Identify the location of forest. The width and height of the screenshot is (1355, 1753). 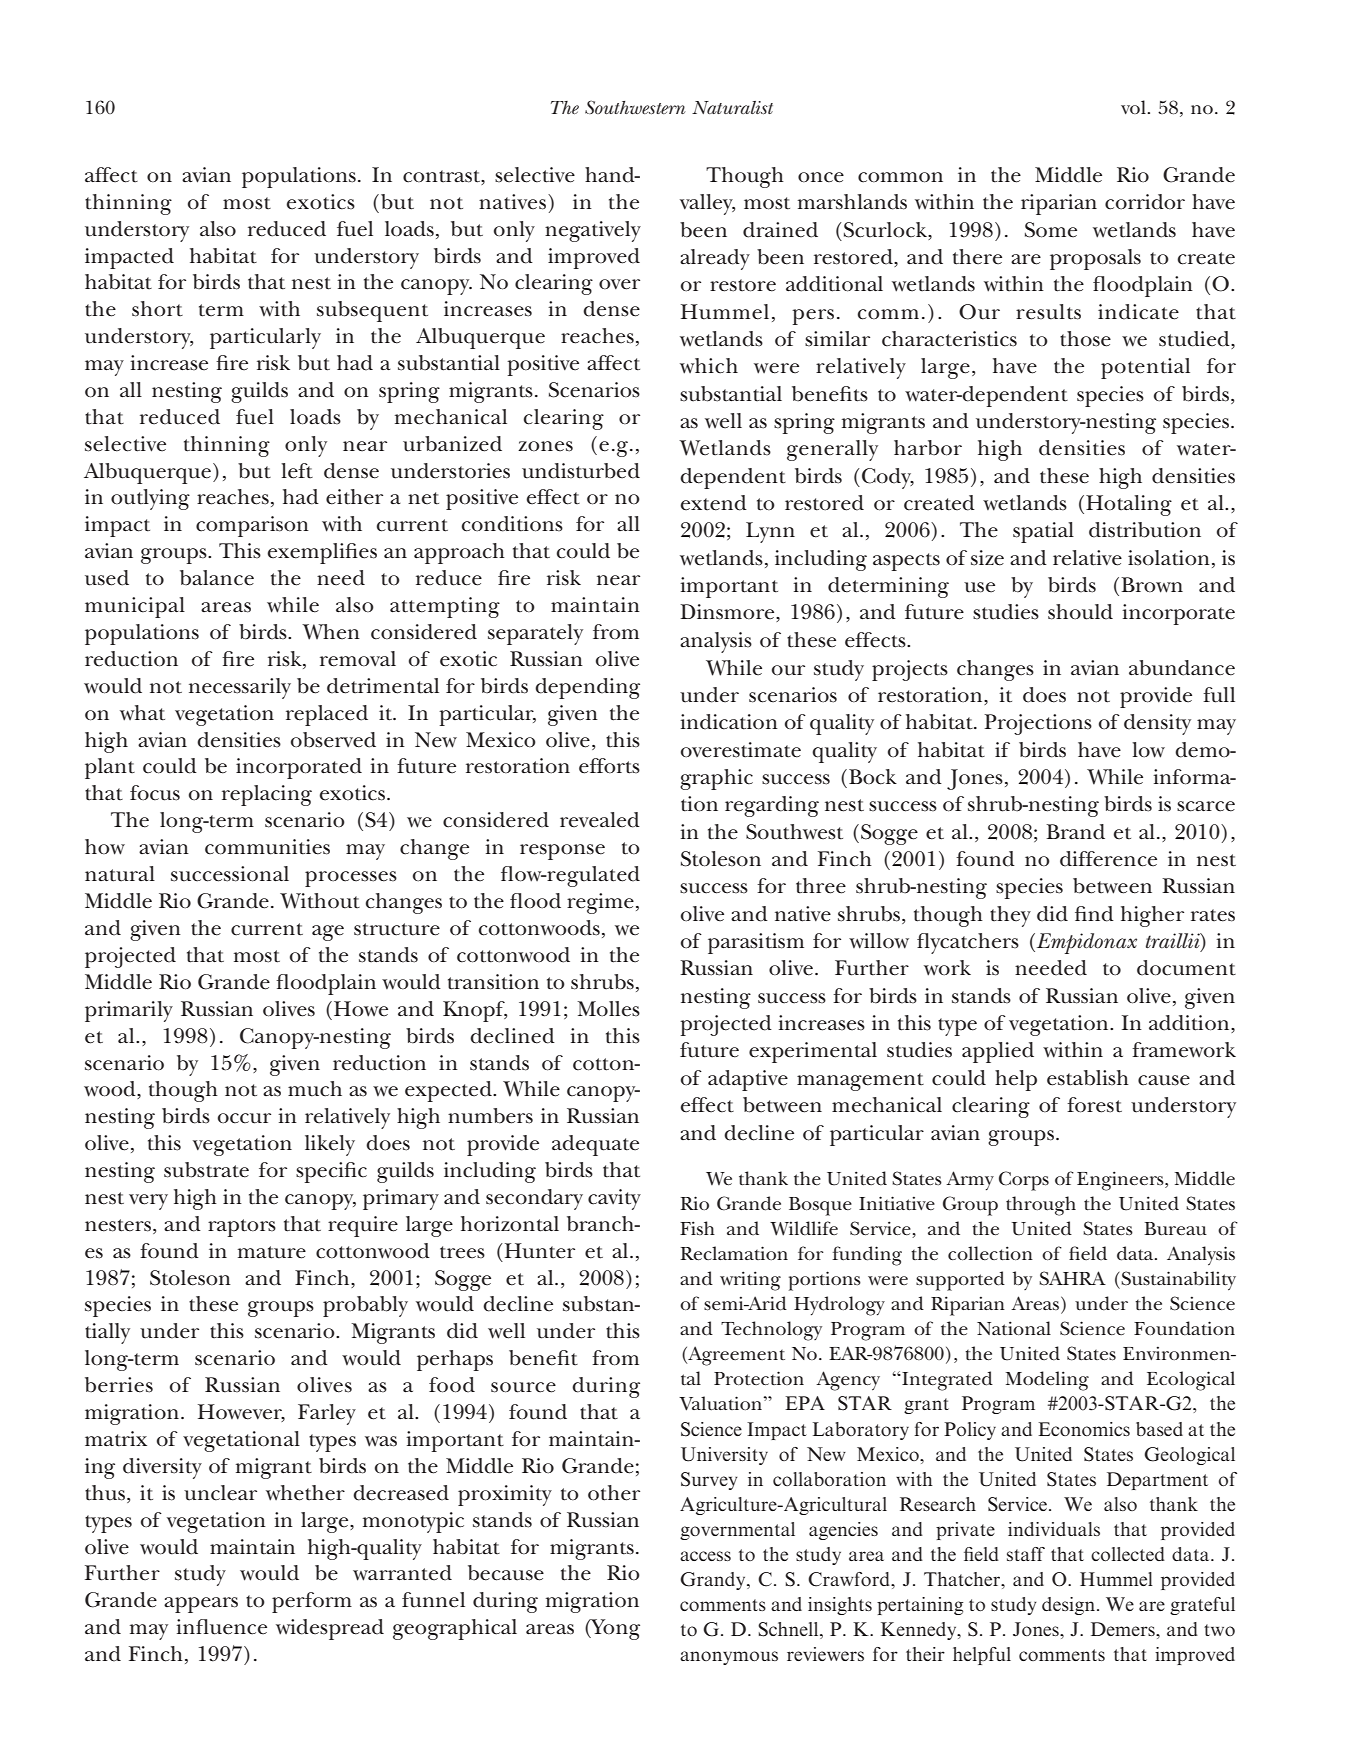
(1094, 1105).
